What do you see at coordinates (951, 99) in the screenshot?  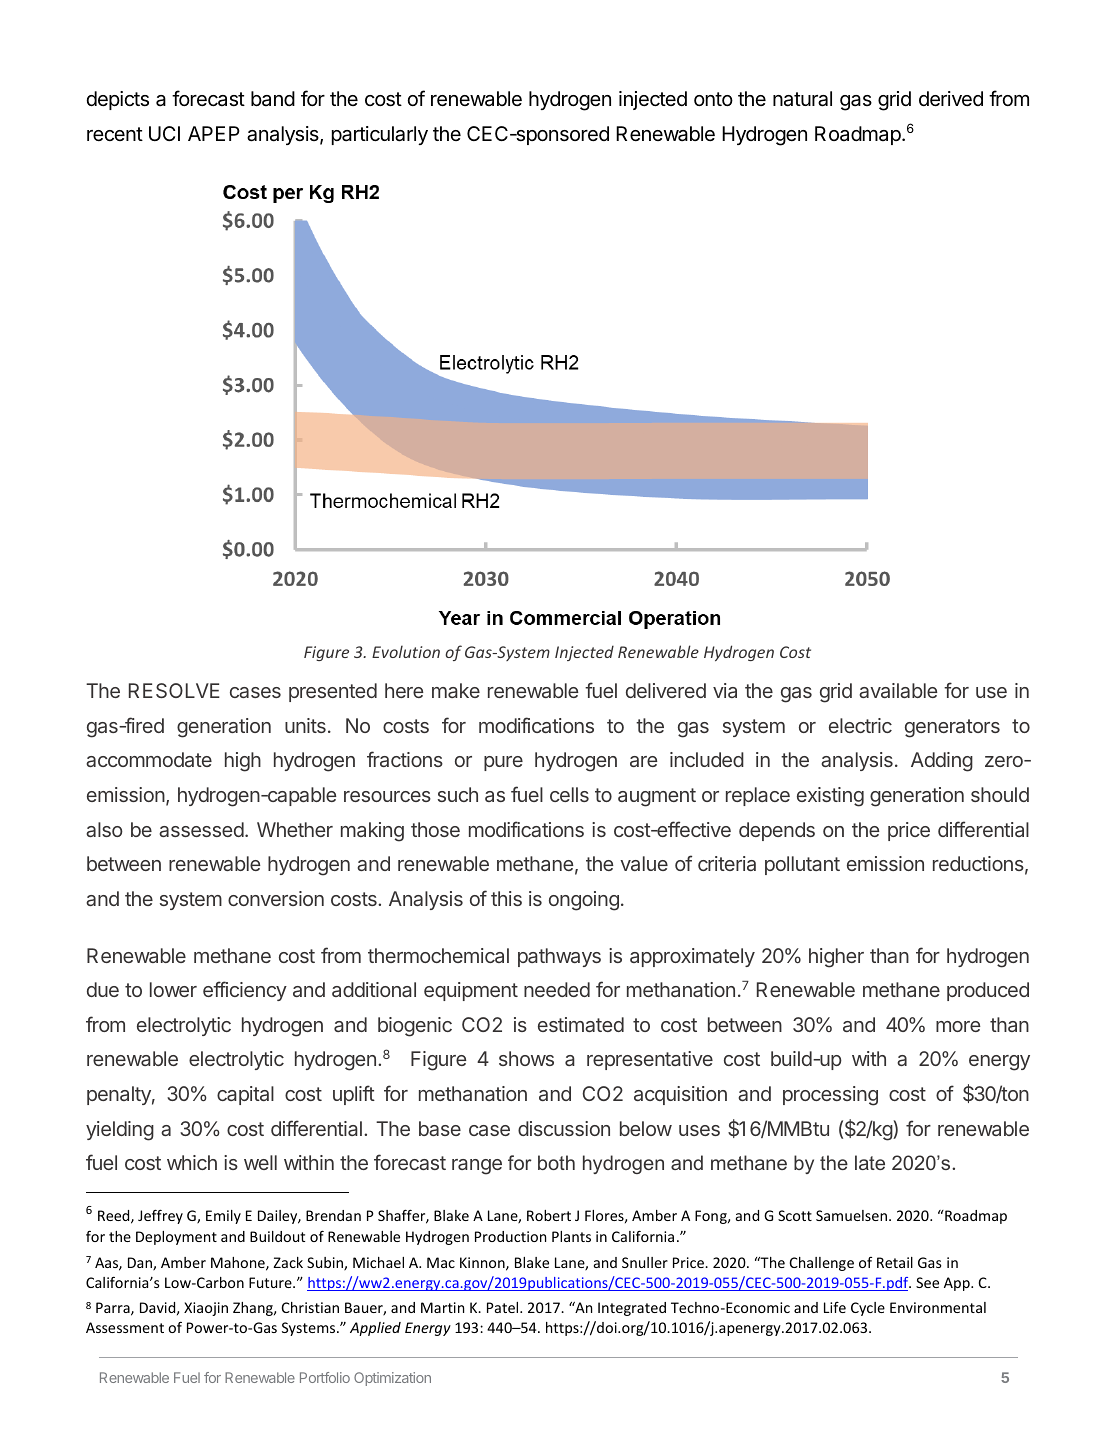 I see `derived` at bounding box center [951, 99].
